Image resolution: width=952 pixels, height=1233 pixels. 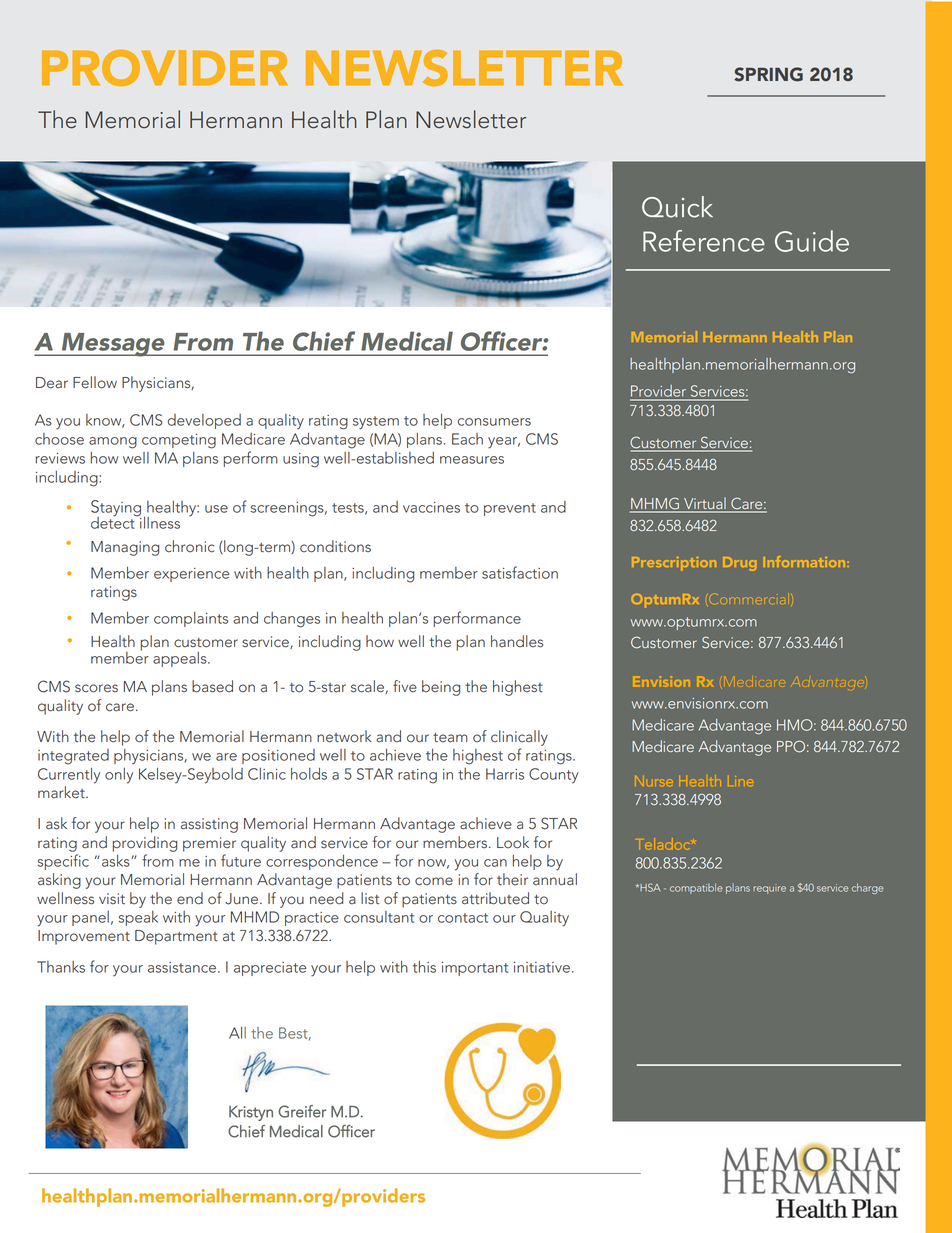 What do you see at coordinates (677, 207) in the image?
I see `Quick` at bounding box center [677, 207].
